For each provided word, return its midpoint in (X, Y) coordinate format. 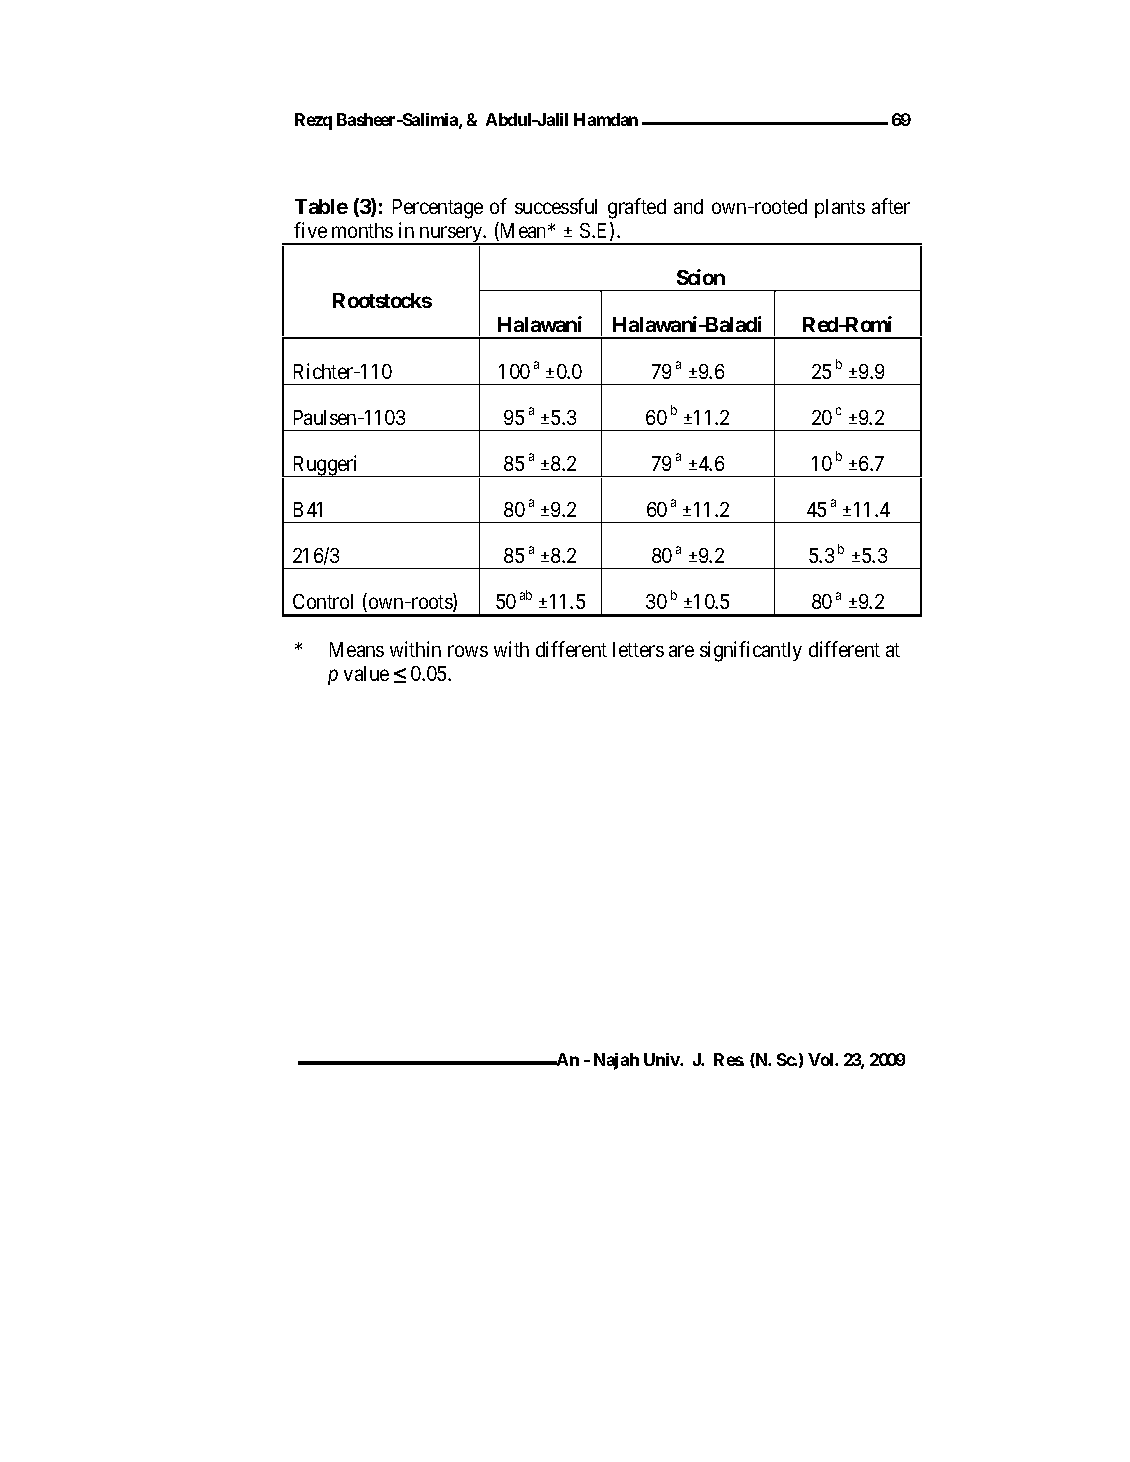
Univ (662, 1059)
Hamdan (606, 119)
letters (638, 649)
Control (323, 601)
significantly (751, 651)
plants (840, 208)
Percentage (438, 209)
